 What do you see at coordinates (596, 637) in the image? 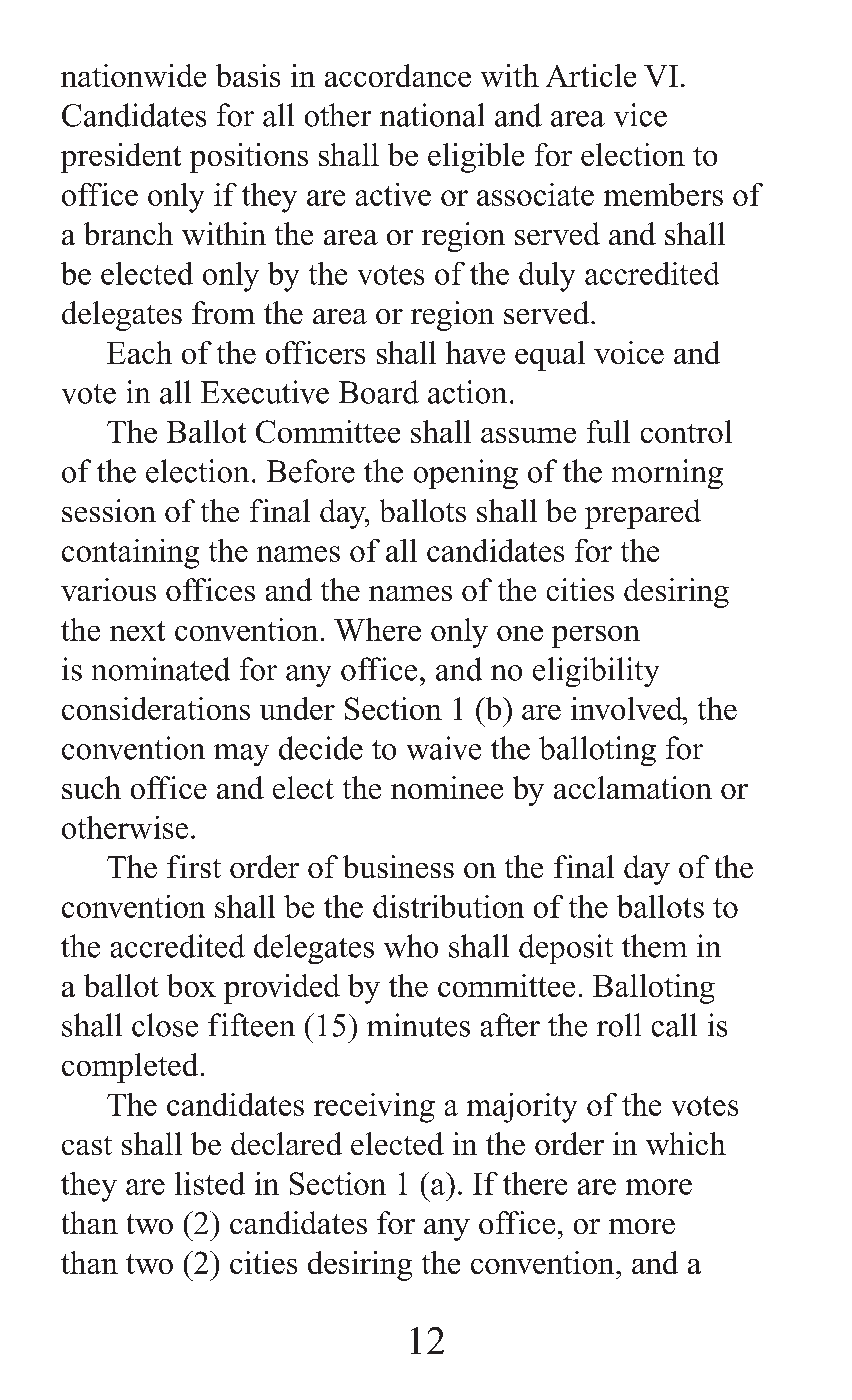
I see `person` at bounding box center [596, 637].
